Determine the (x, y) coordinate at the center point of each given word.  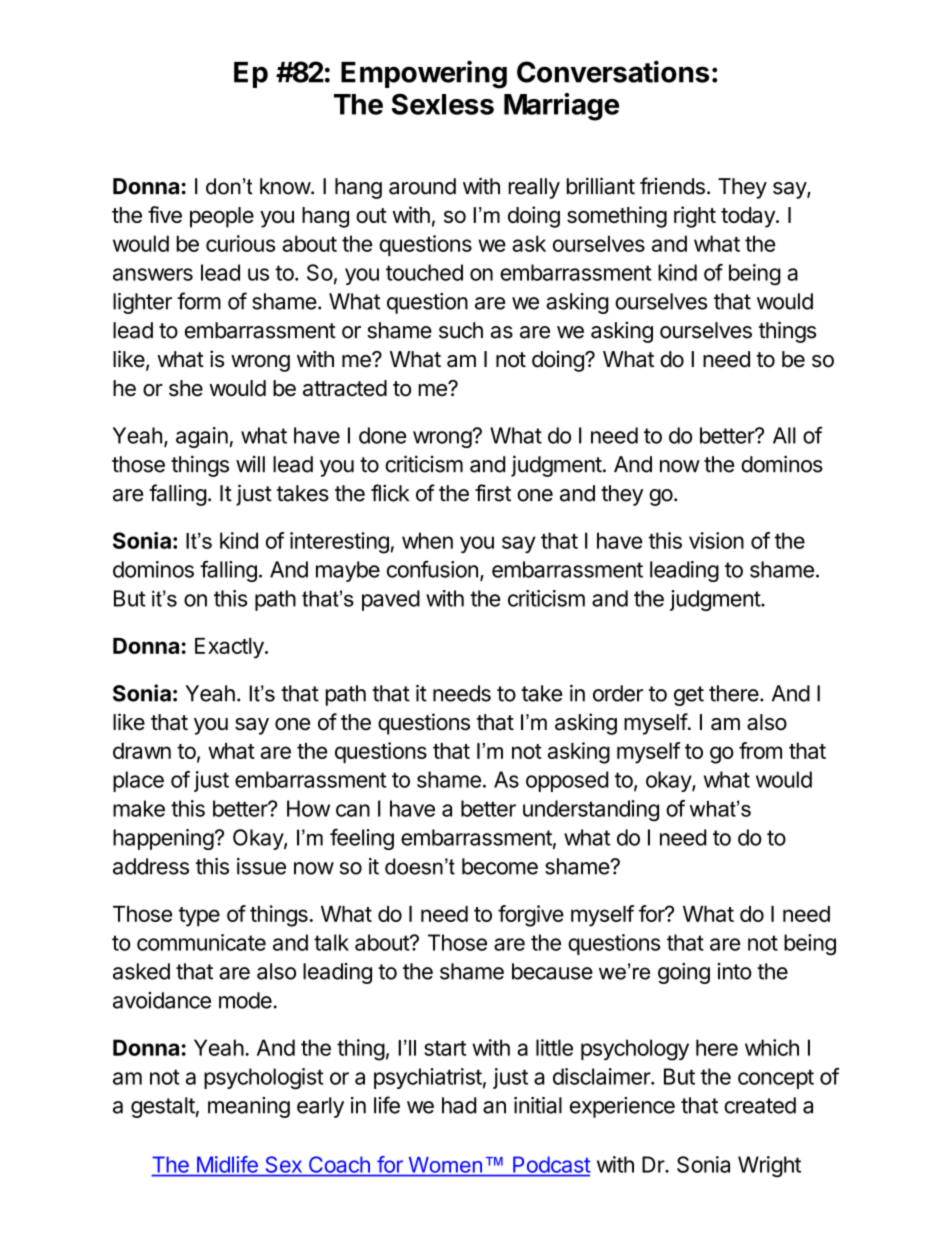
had (459, 1105)
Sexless (443, 104)
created (760, 1105)
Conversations (613, 71)
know (286, 186)
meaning (249, 1107)
